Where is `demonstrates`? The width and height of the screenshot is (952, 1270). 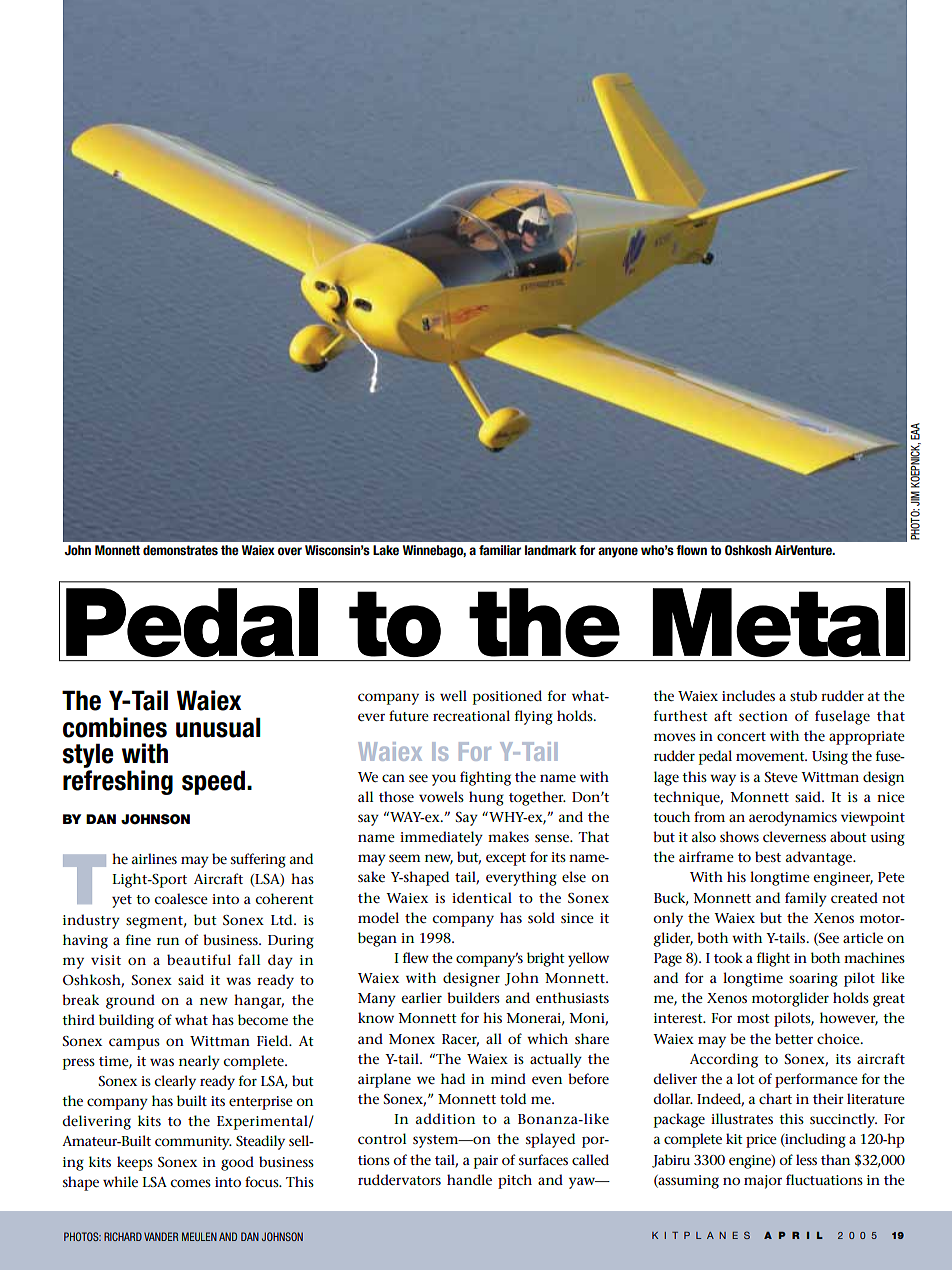
demonstrates is located at coordinates (180, 550).
